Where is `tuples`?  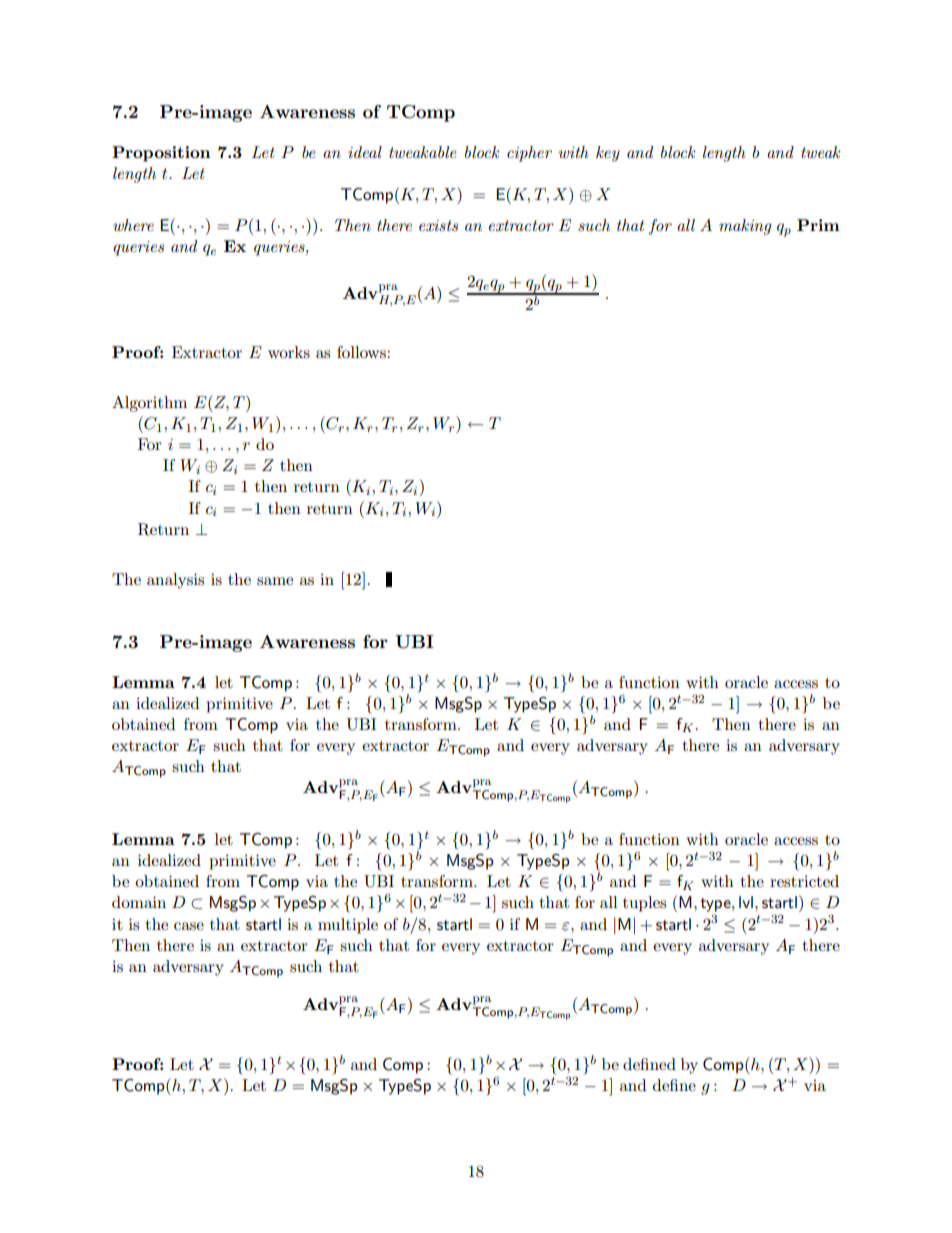
tuples is located at coordinates (644, 904).
